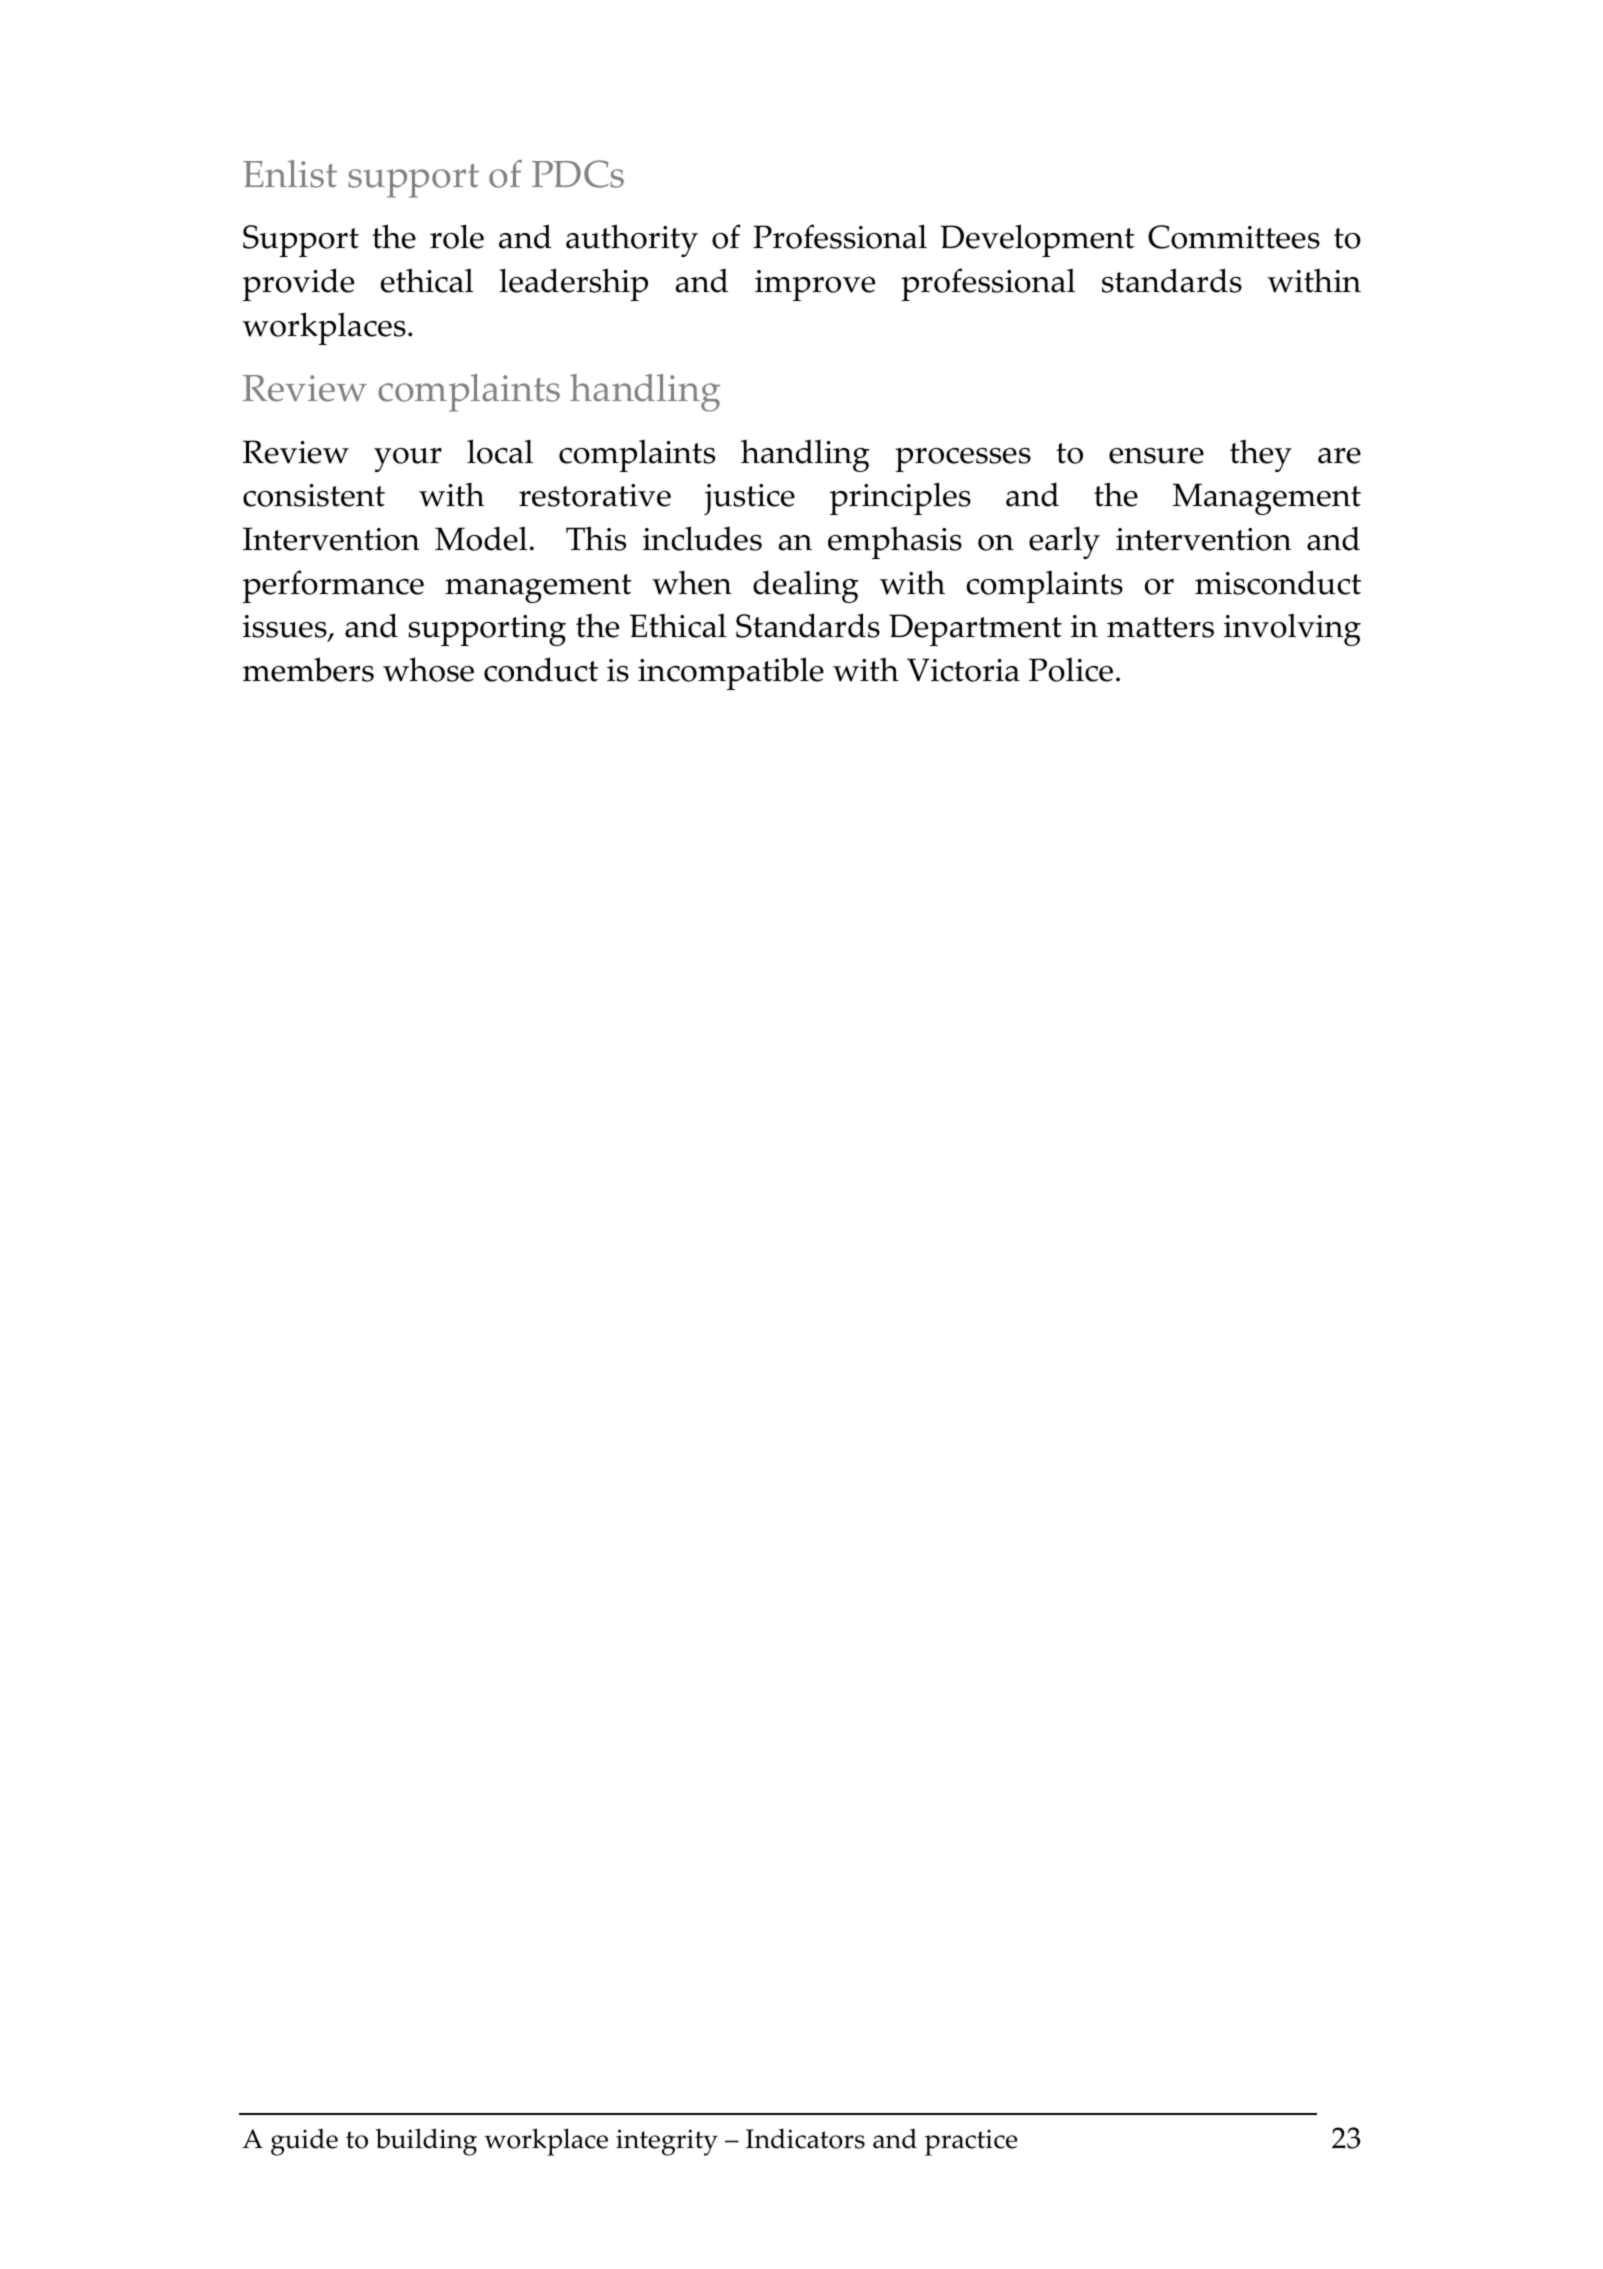 Image resolution: width=1603 pixels, height=2269 pixels. Describe the element at coordinates (731, 673) in the screenshot. I see `incompatible` at that location.
